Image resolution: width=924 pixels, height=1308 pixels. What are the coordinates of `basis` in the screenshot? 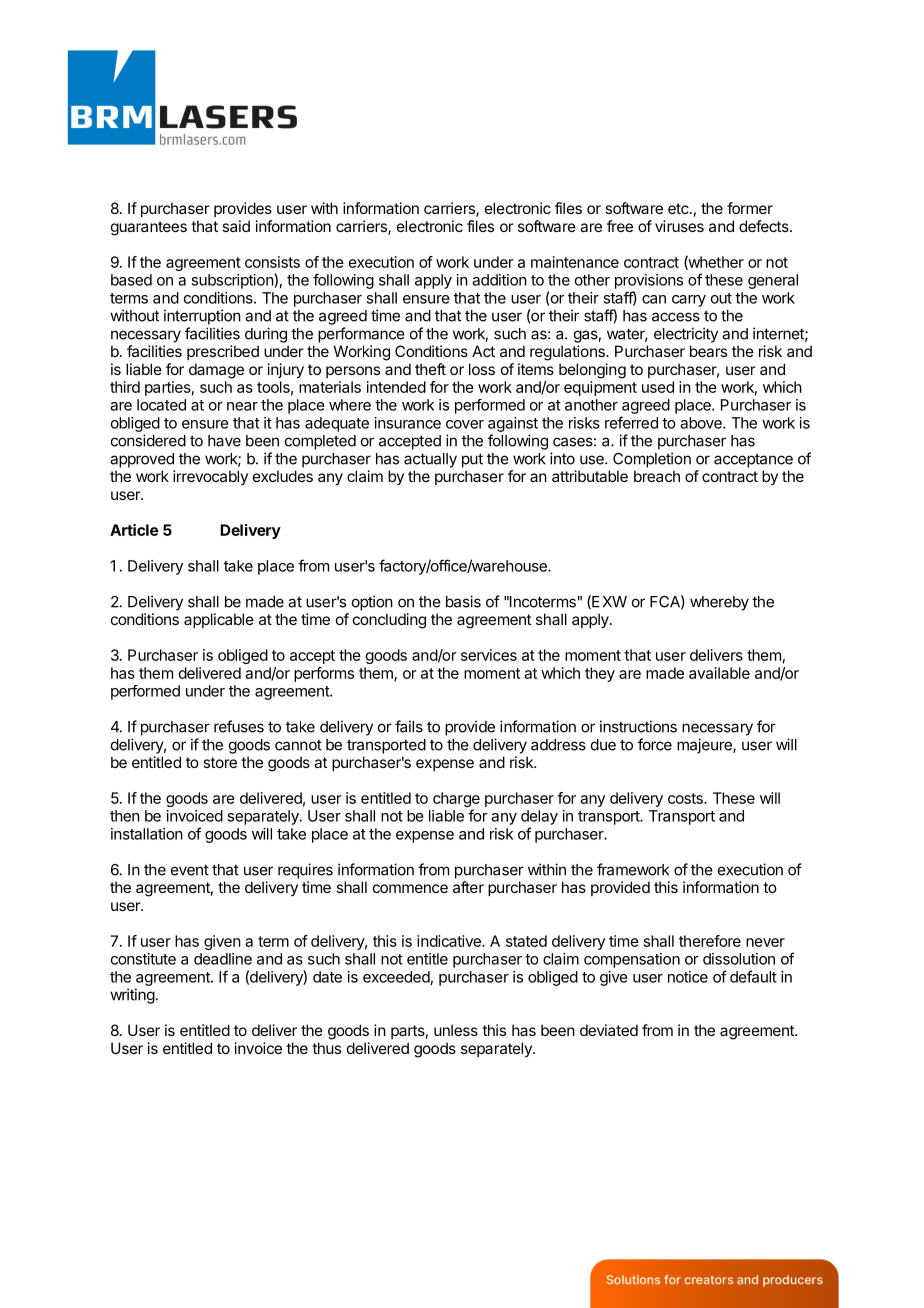 It's located at (463, 601).
